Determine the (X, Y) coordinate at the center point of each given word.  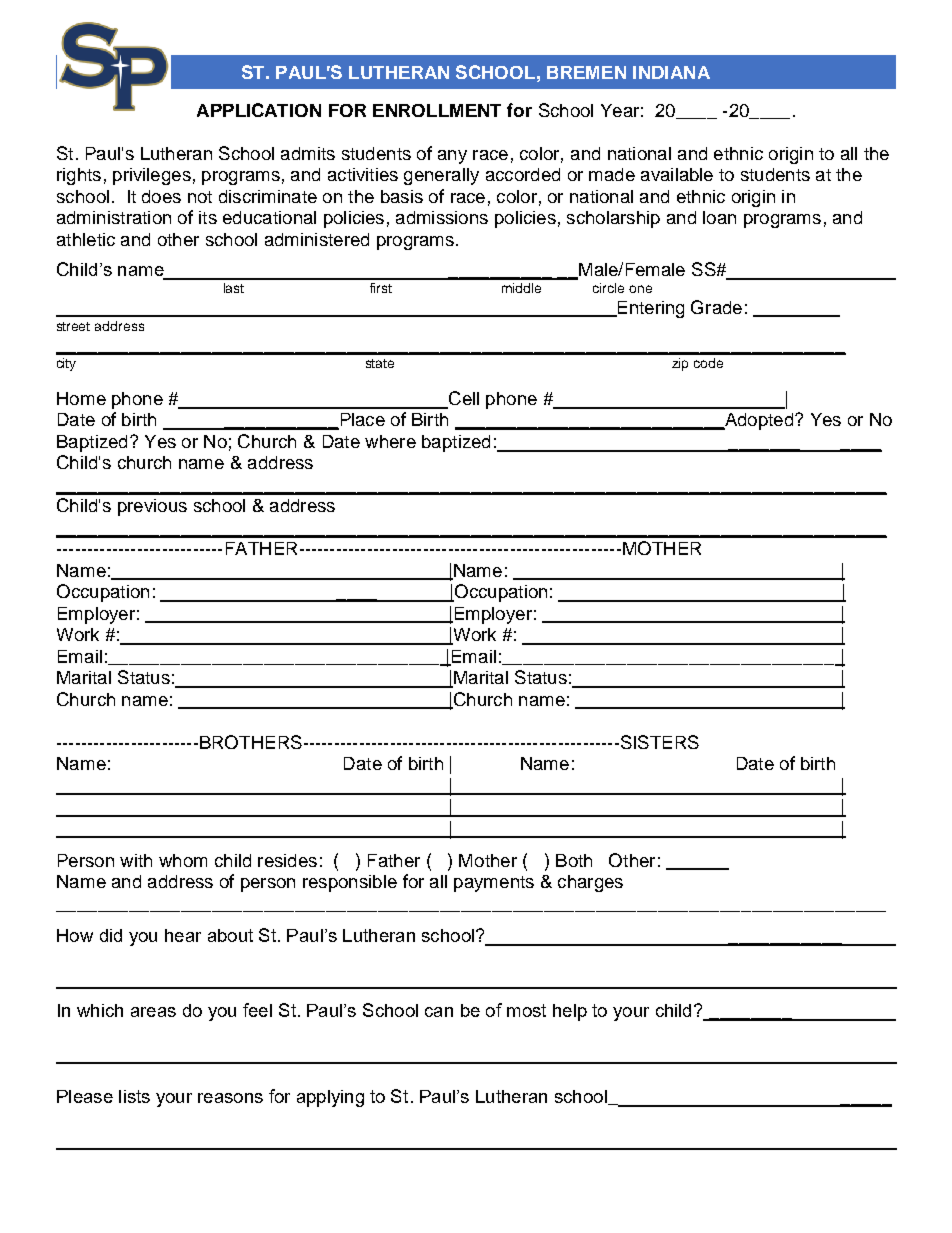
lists (134, 1096)
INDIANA (671, 72)
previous (152, 507)
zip (680, 364)
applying (330, 1098)
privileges (152, 176)
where (390, 441)
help (570, 1012)
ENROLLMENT (437, 110)
